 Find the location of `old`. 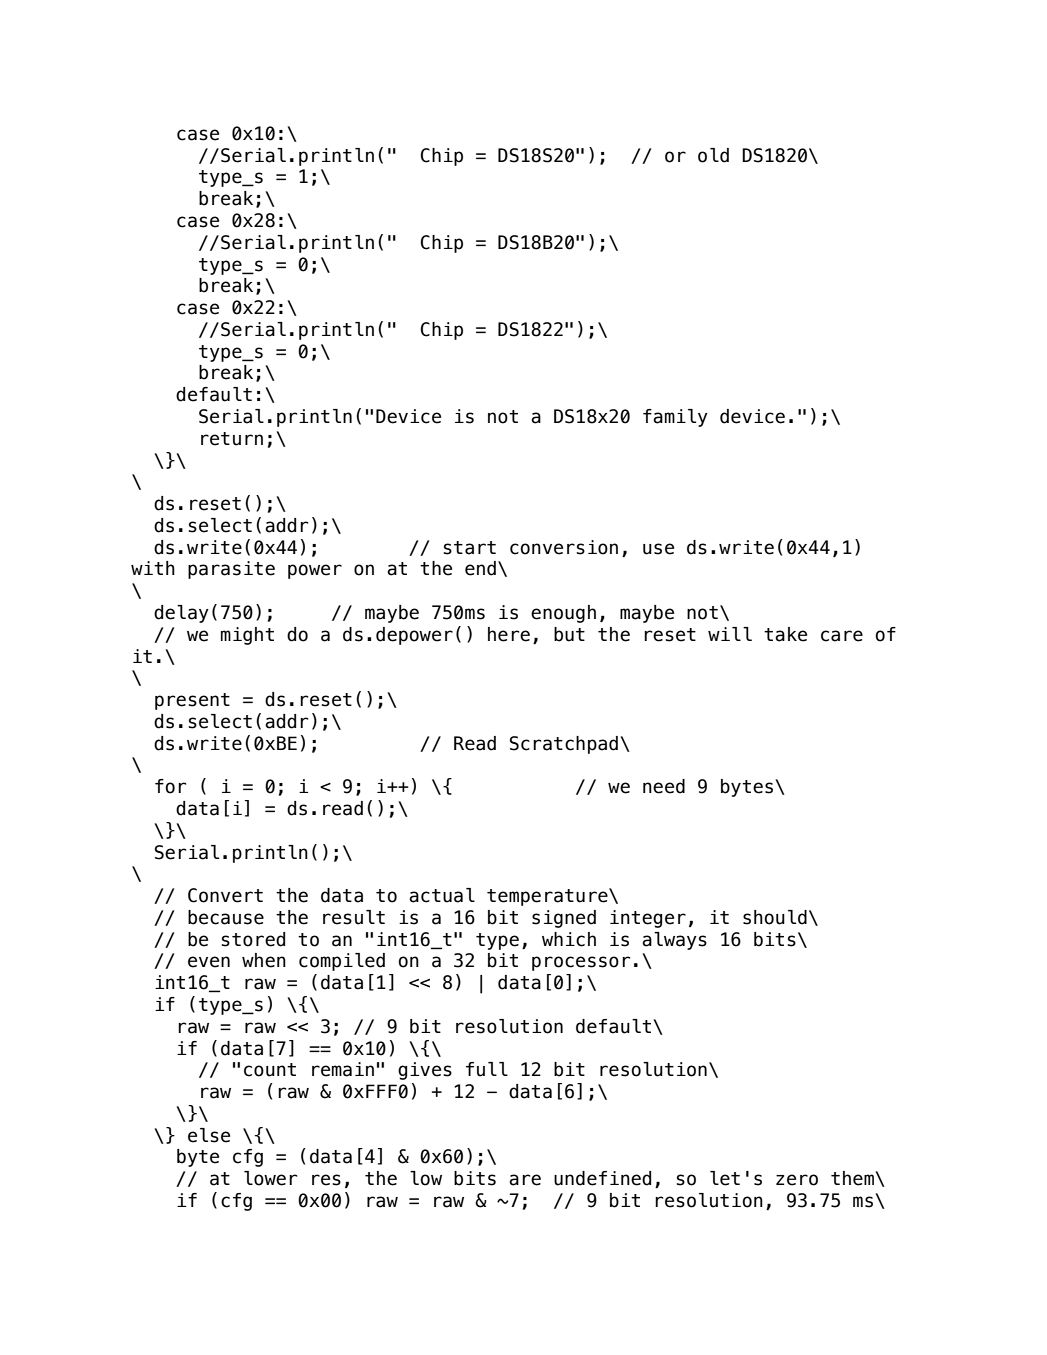

old is located at coordinates (713, 155).
